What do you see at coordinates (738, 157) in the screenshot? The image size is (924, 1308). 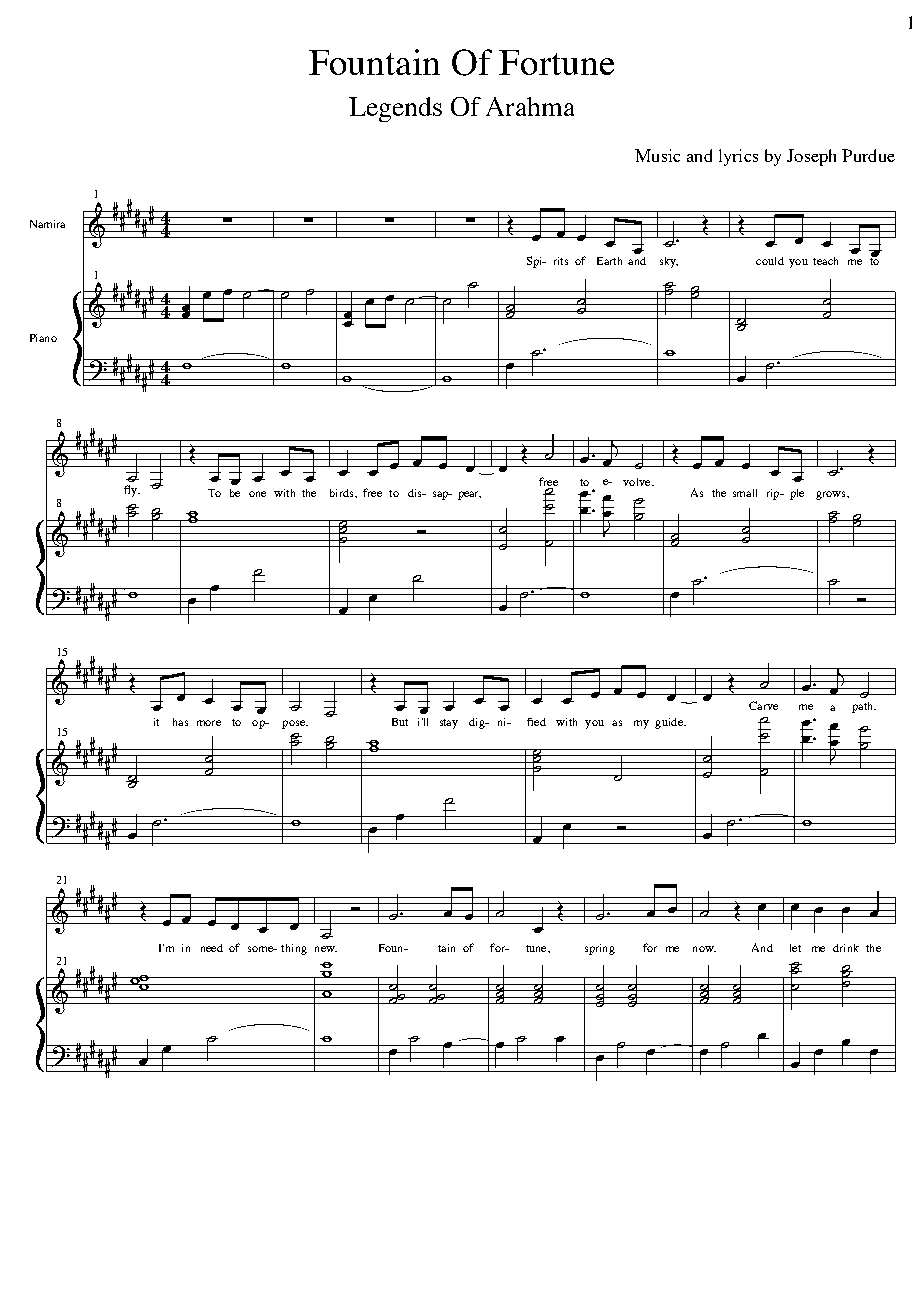 I see `lyrics` at bounding box center [738, 157].
